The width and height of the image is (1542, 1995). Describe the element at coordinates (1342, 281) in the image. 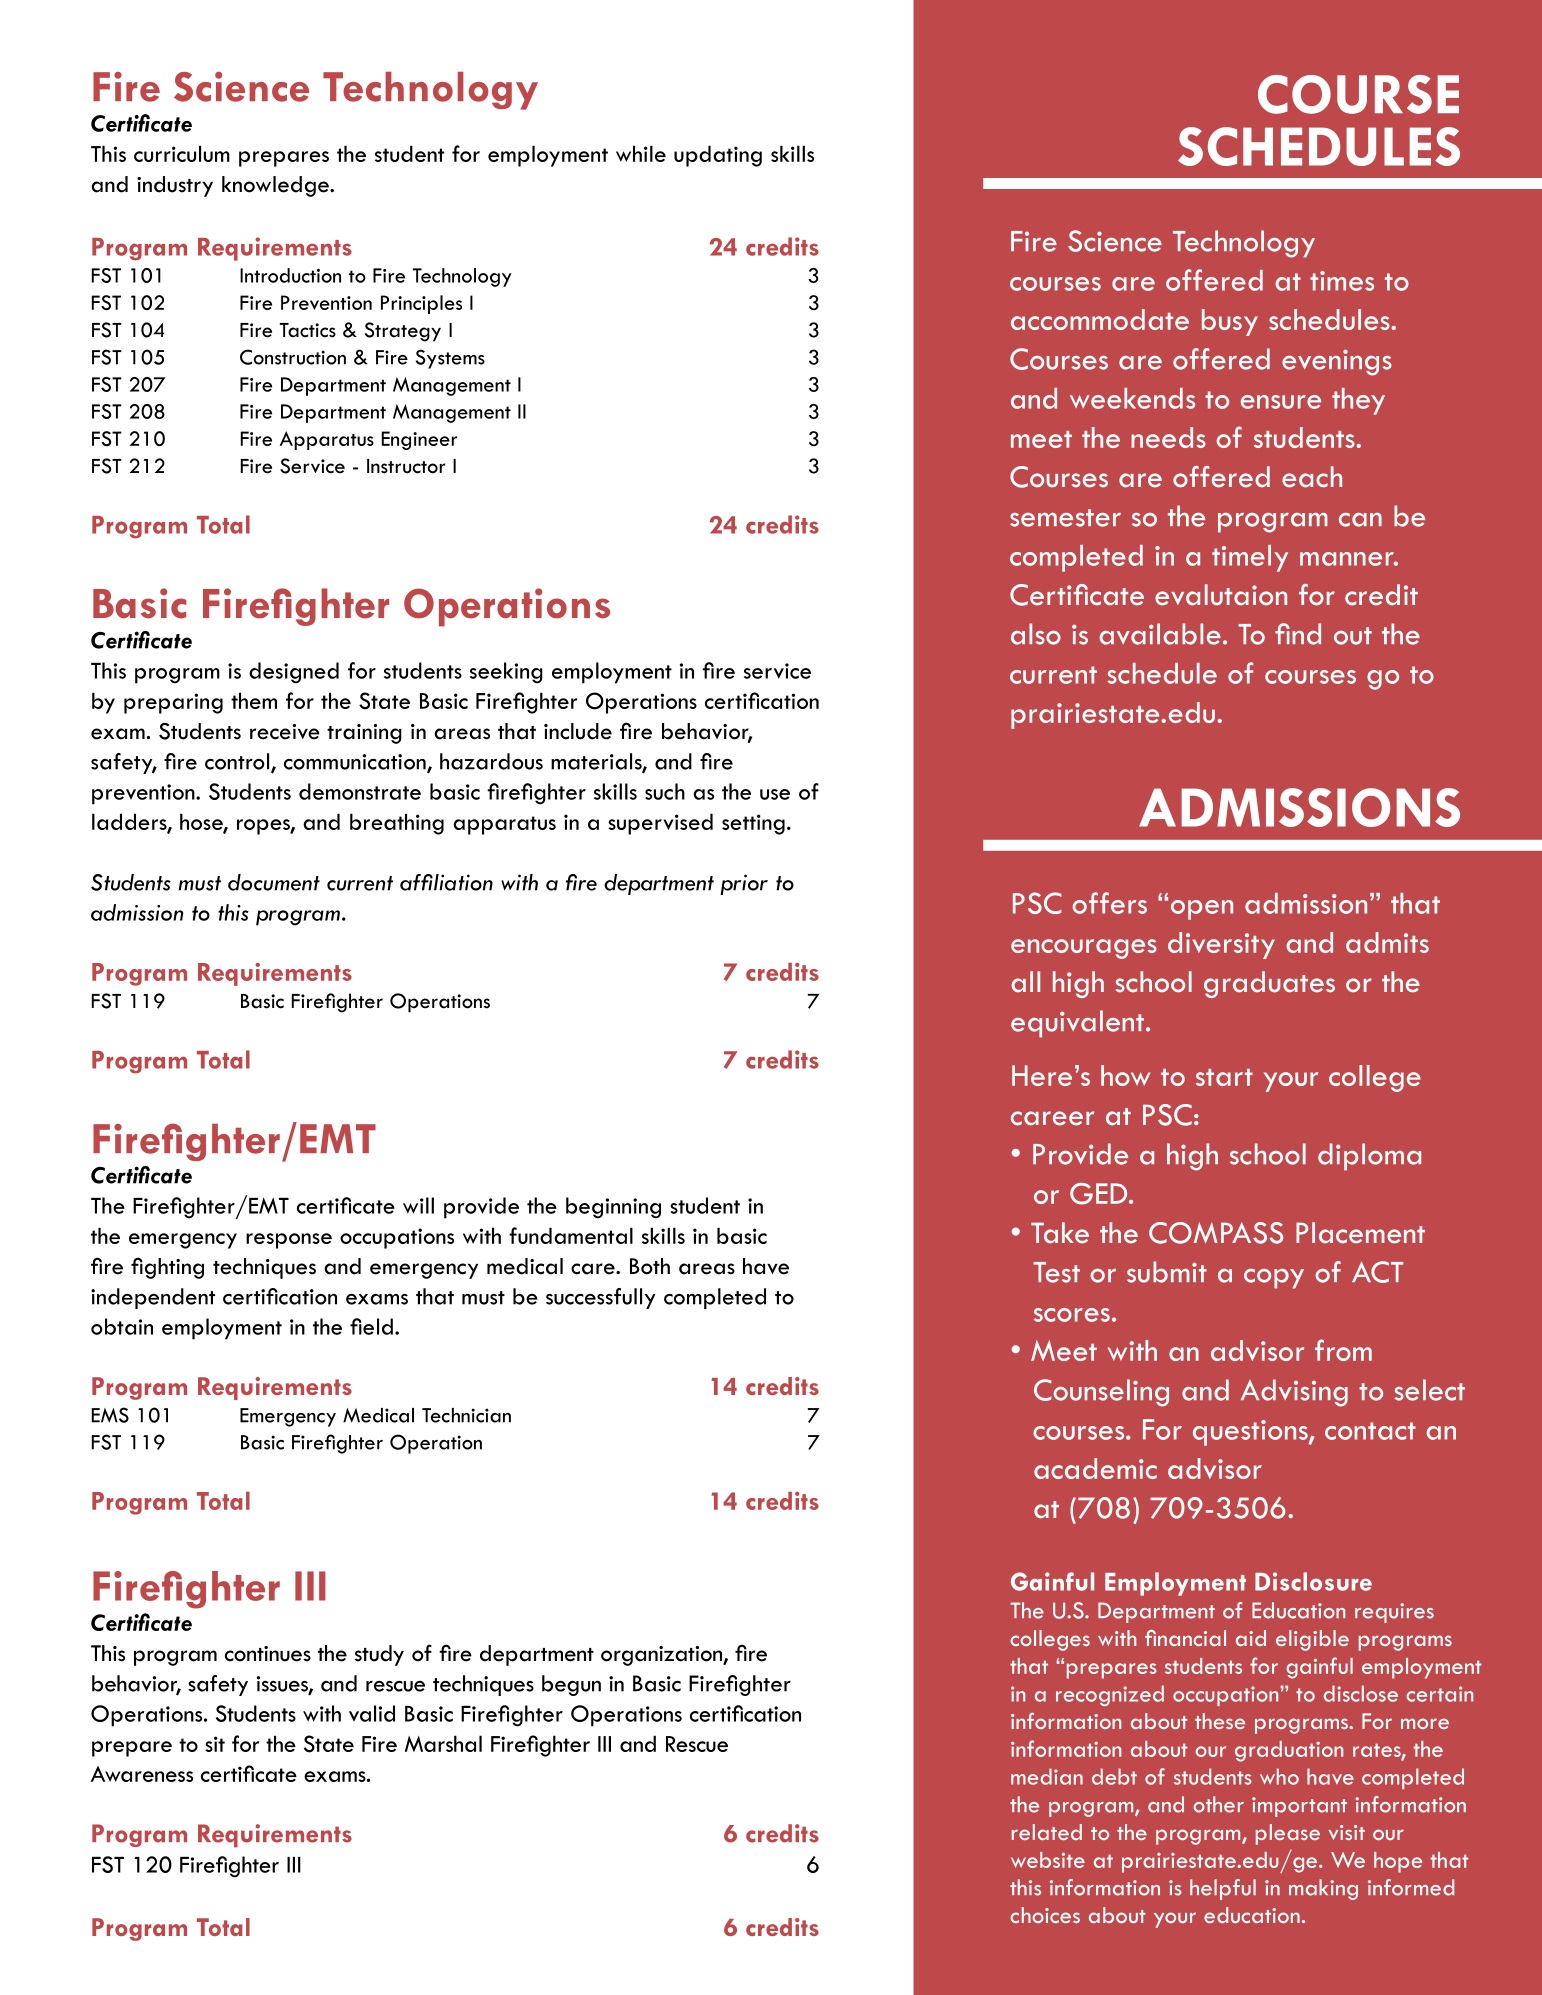

I see `times` at that location.
